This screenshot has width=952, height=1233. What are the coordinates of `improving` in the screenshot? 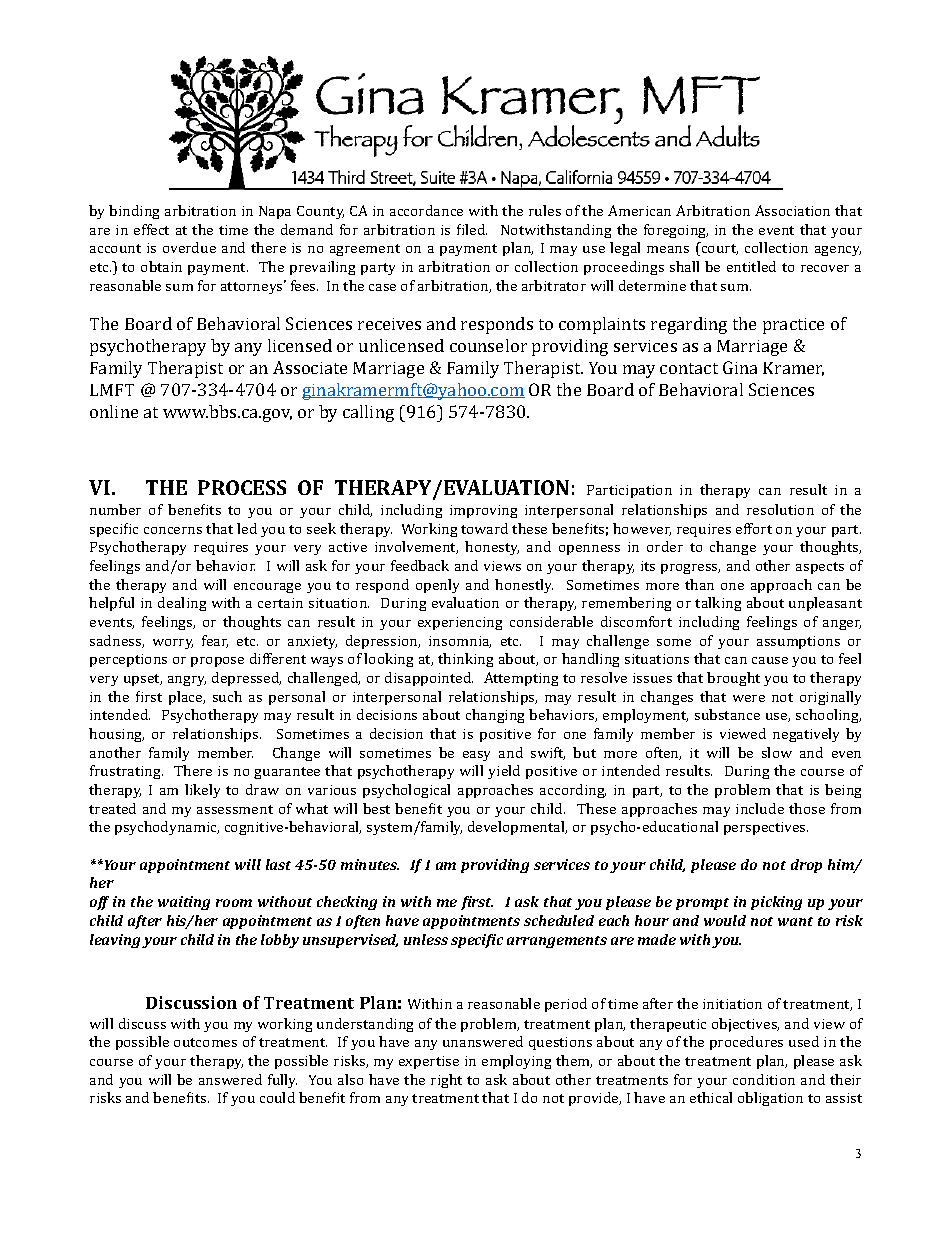 It's located at (483, 511).
